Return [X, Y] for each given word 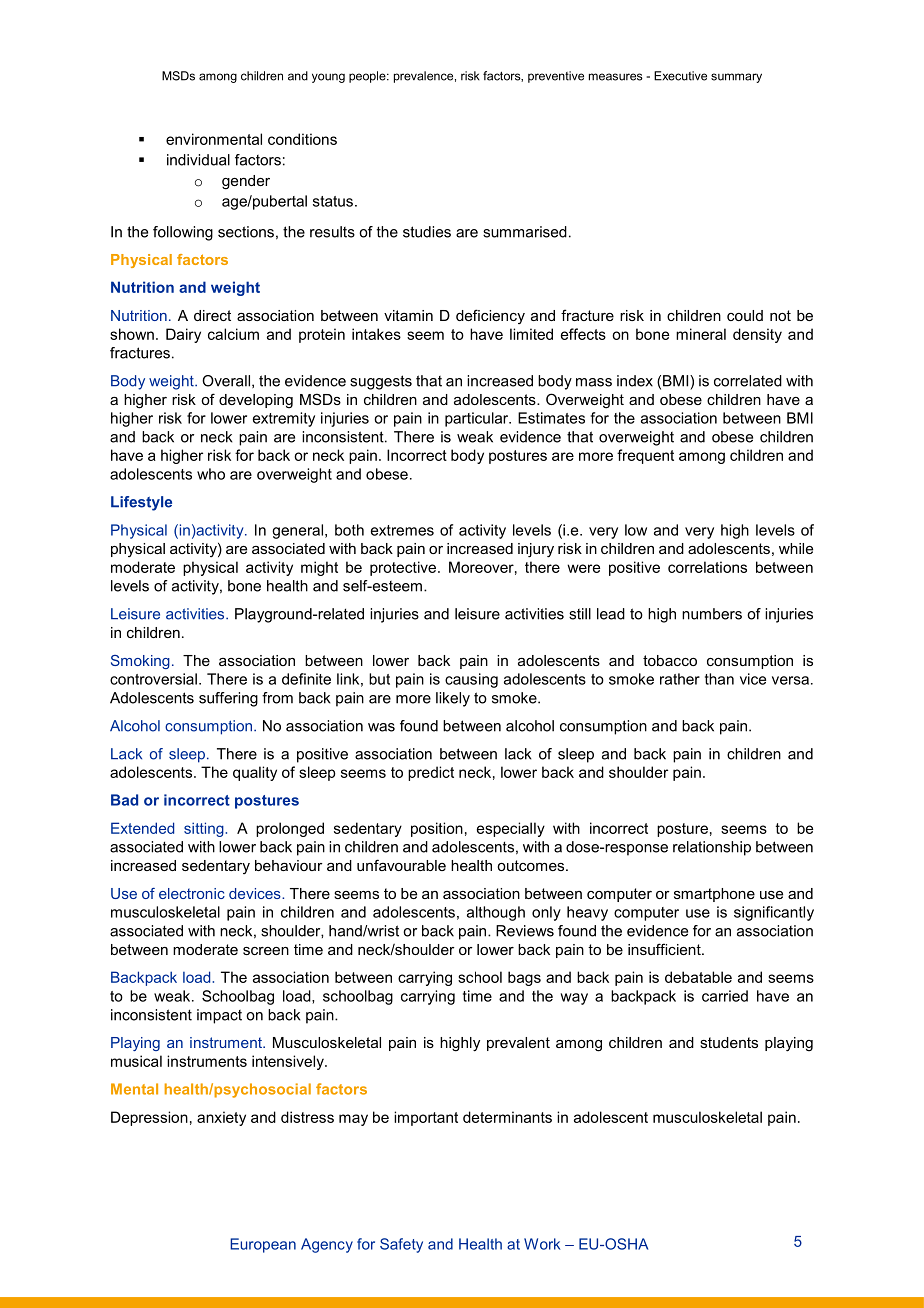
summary [736, 78]
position [437, 829]
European [263, 1245]
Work [542, 1244]
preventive [556, 77]
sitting [205, 829]
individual [198, 160]
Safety [401, 1245]
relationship [712, 848]
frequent [645, 456]
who [211, 474]
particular [478, 419]
